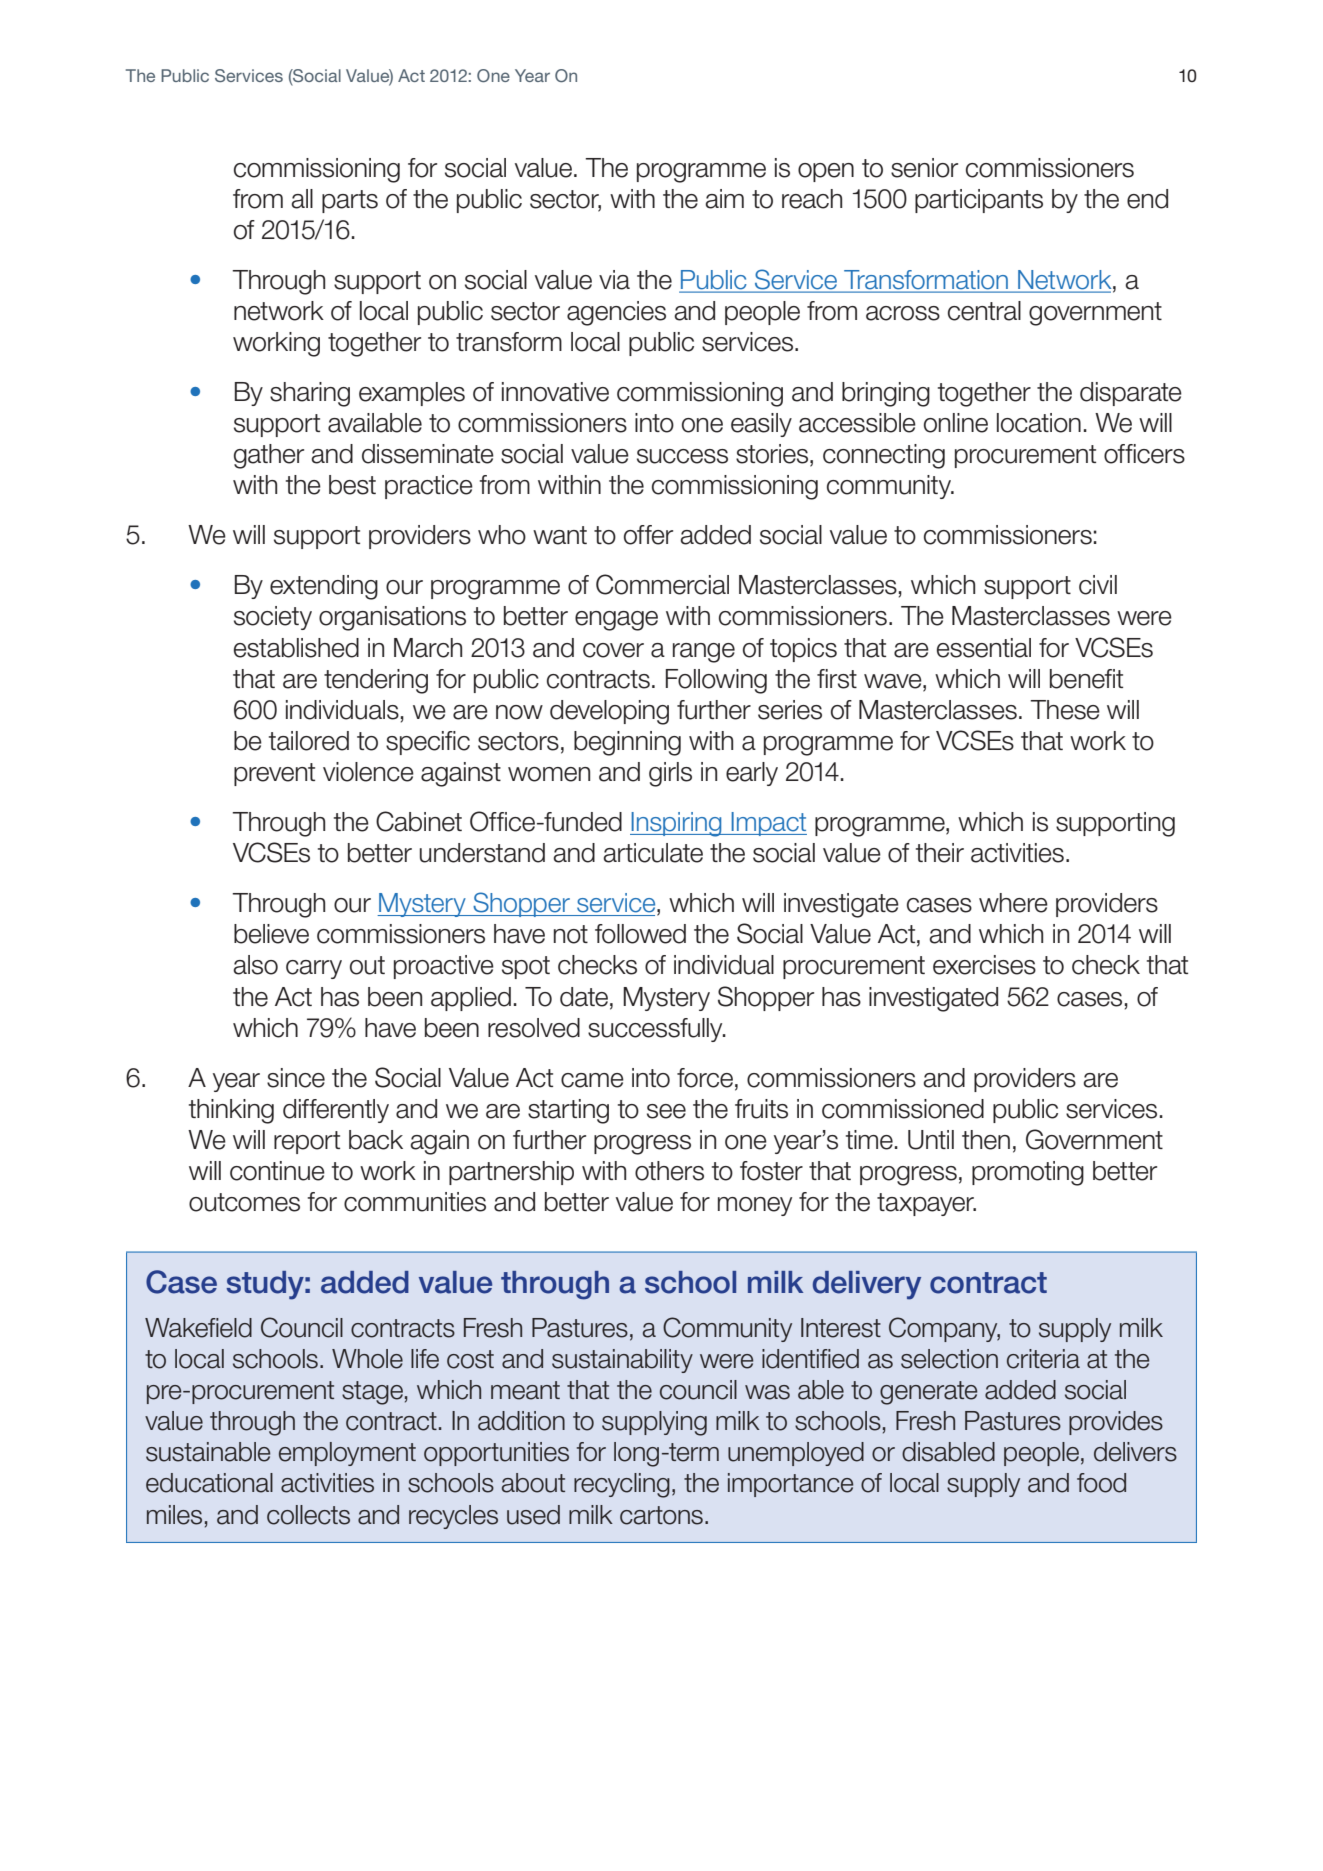 Image resolution: width=1323 pixels, height=1871 pixels. What do you see at coordinates (979, 201) in the image?
I see `participants` at bounding box center [979, 201].
